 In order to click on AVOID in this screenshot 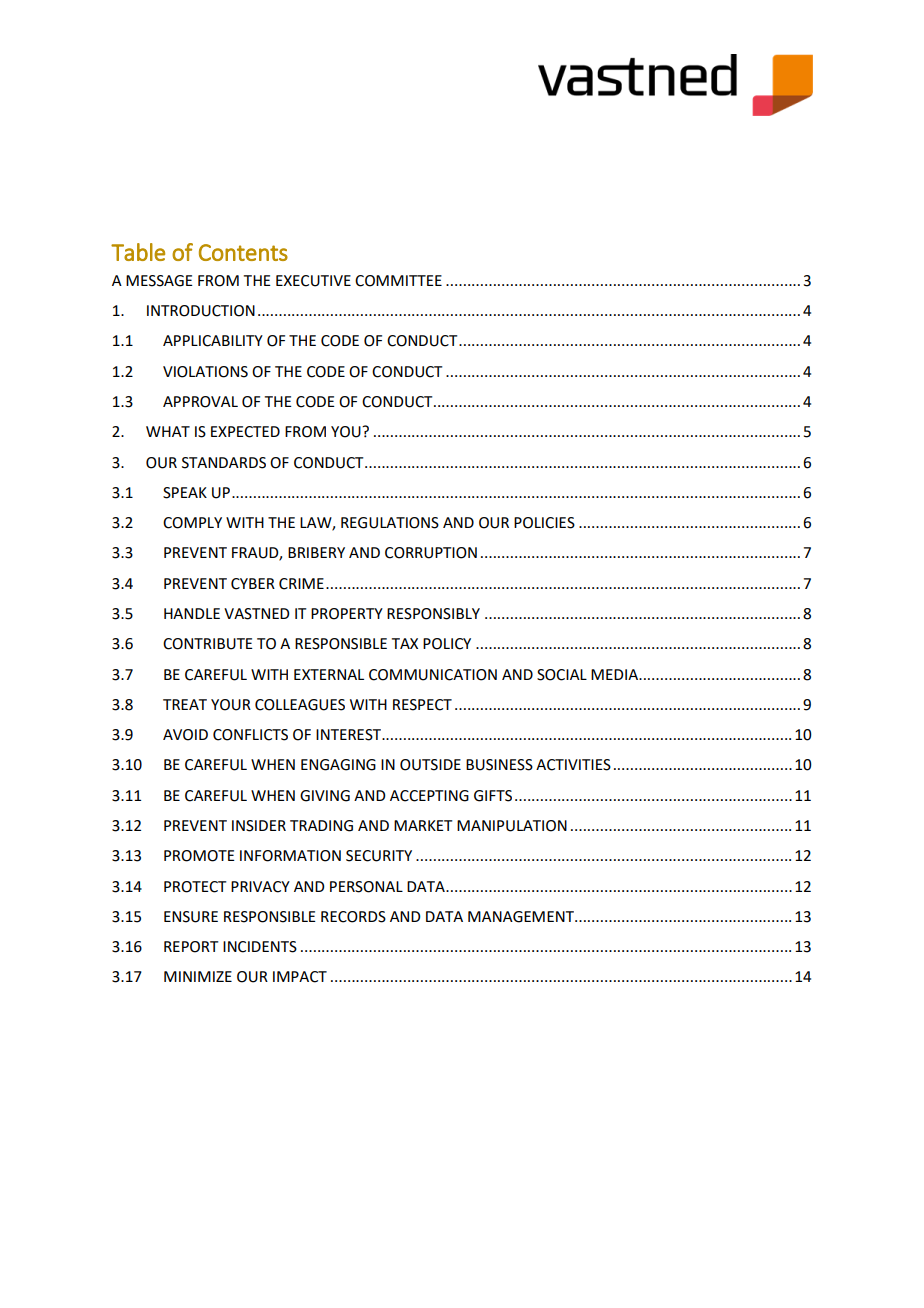, I will do `click(185, 735)`.
